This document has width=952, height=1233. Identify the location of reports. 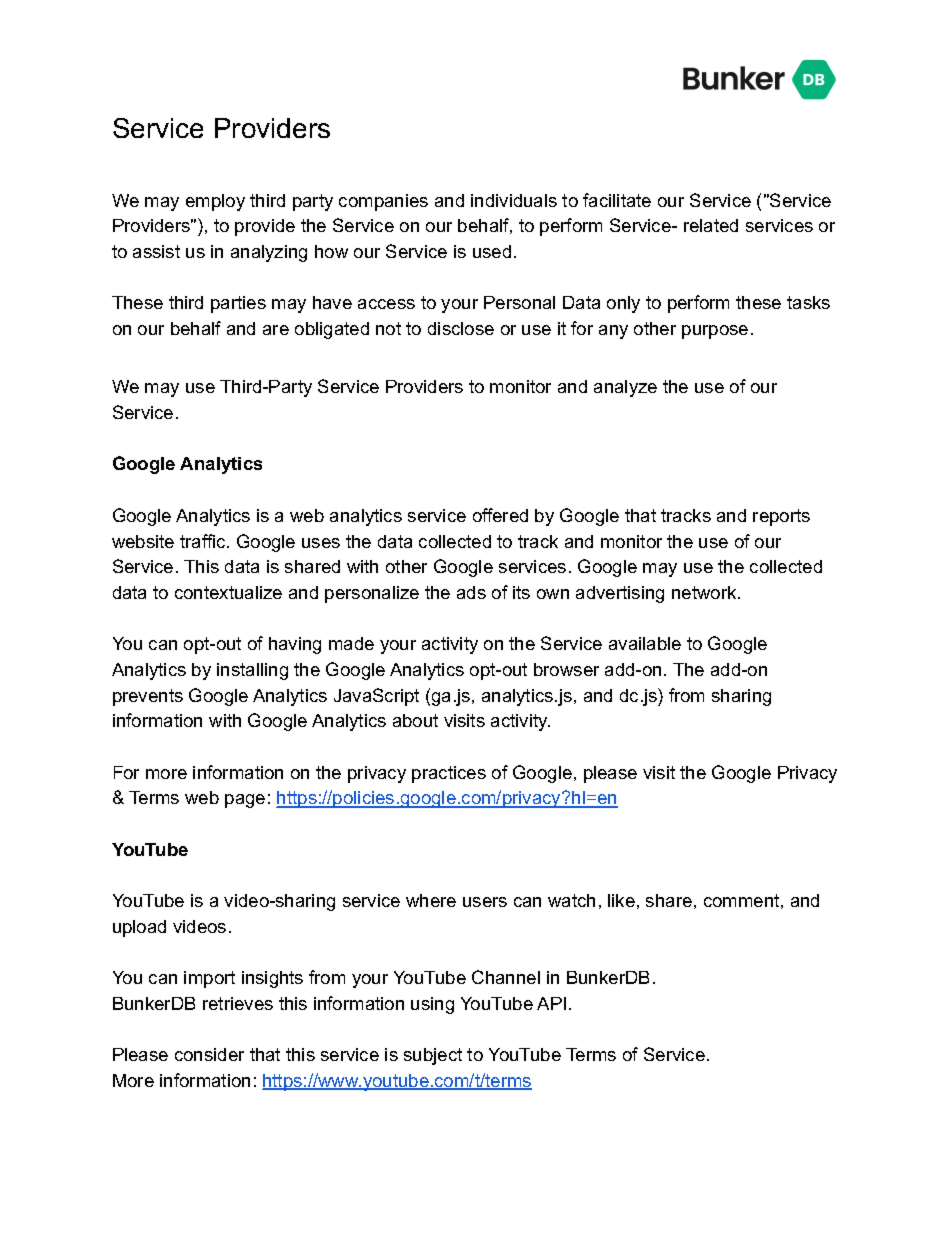
(781, 517).
